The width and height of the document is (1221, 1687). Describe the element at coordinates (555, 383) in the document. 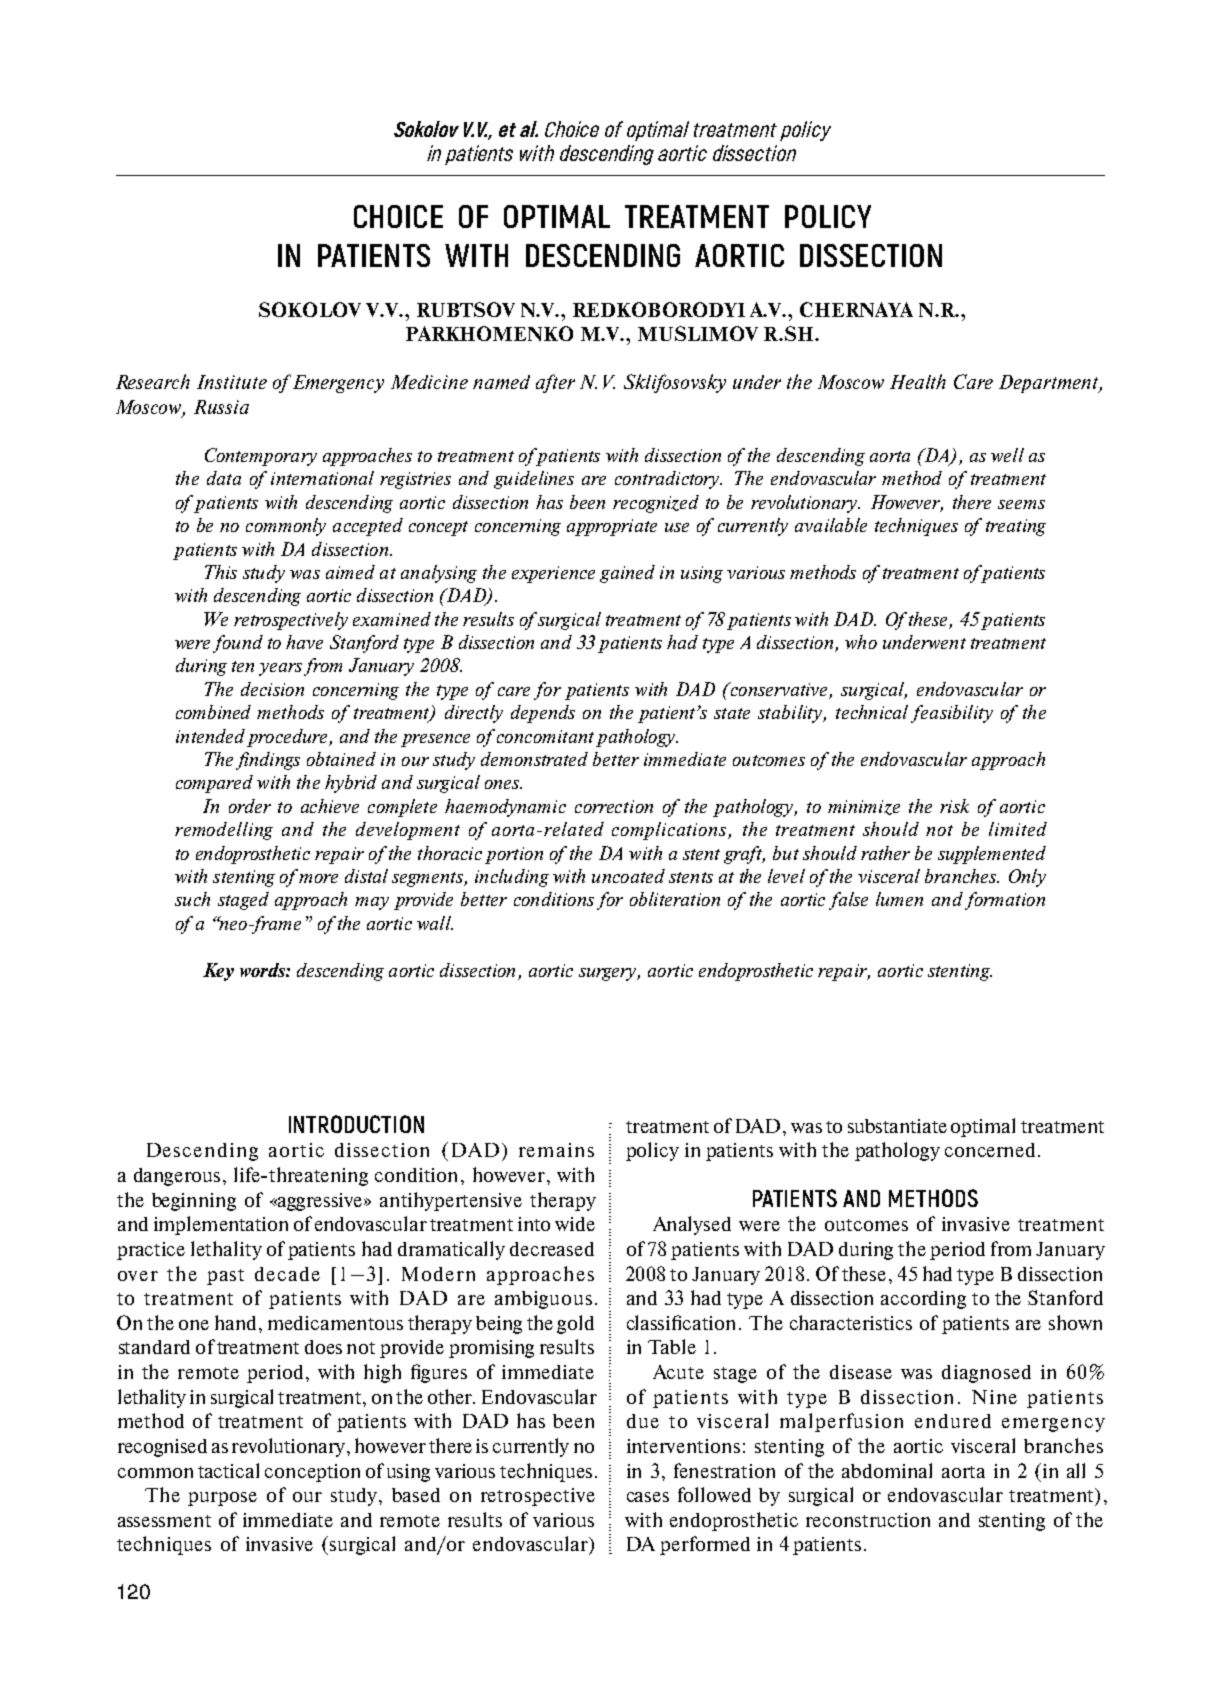

I see `after` at that location.
